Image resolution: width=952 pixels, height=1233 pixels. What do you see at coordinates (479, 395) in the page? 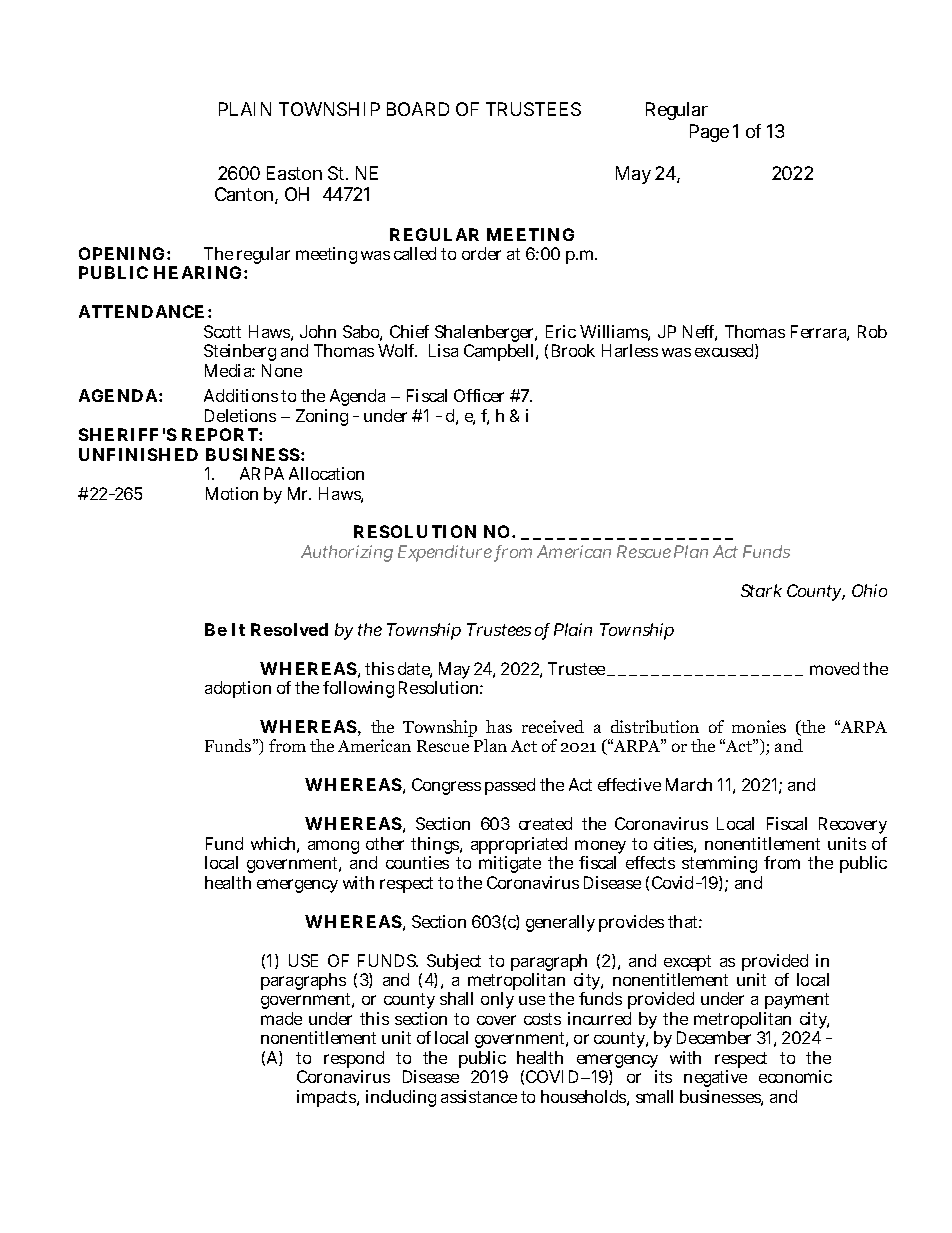
I see `Officer` at bounding box center [479, 395].
